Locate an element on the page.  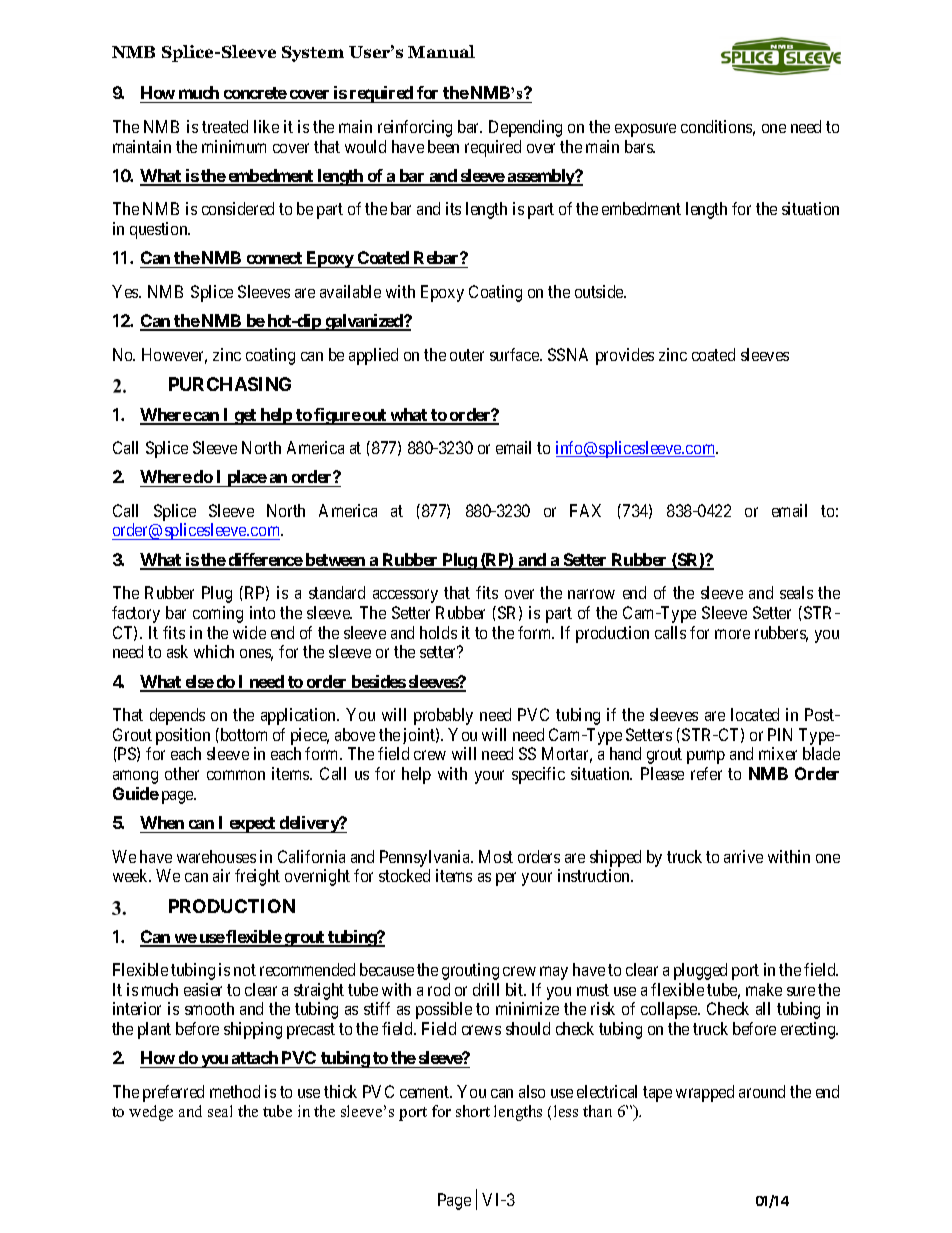
other is located at coordinates (182, 773).
